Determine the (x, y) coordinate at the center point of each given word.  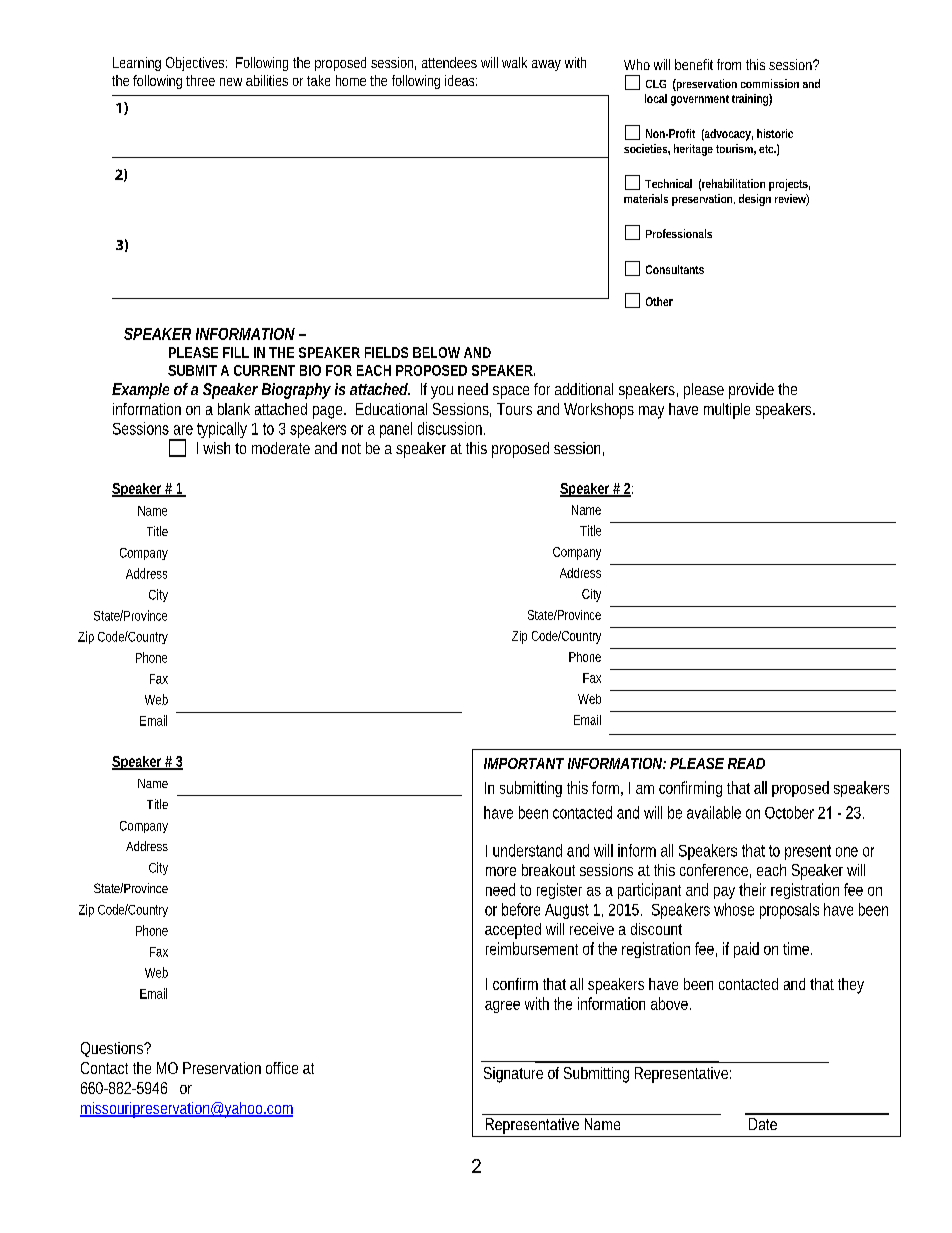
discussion (451, 428)
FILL (236, 352)
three (200, 80)
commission (770, 83)
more (501, 871)
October (789, 812)
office (282, 1068)
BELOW (436, 352)
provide (751, 391)
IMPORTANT (524, 763)
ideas (461, 80)
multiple (727, 411)
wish (216, 448)
